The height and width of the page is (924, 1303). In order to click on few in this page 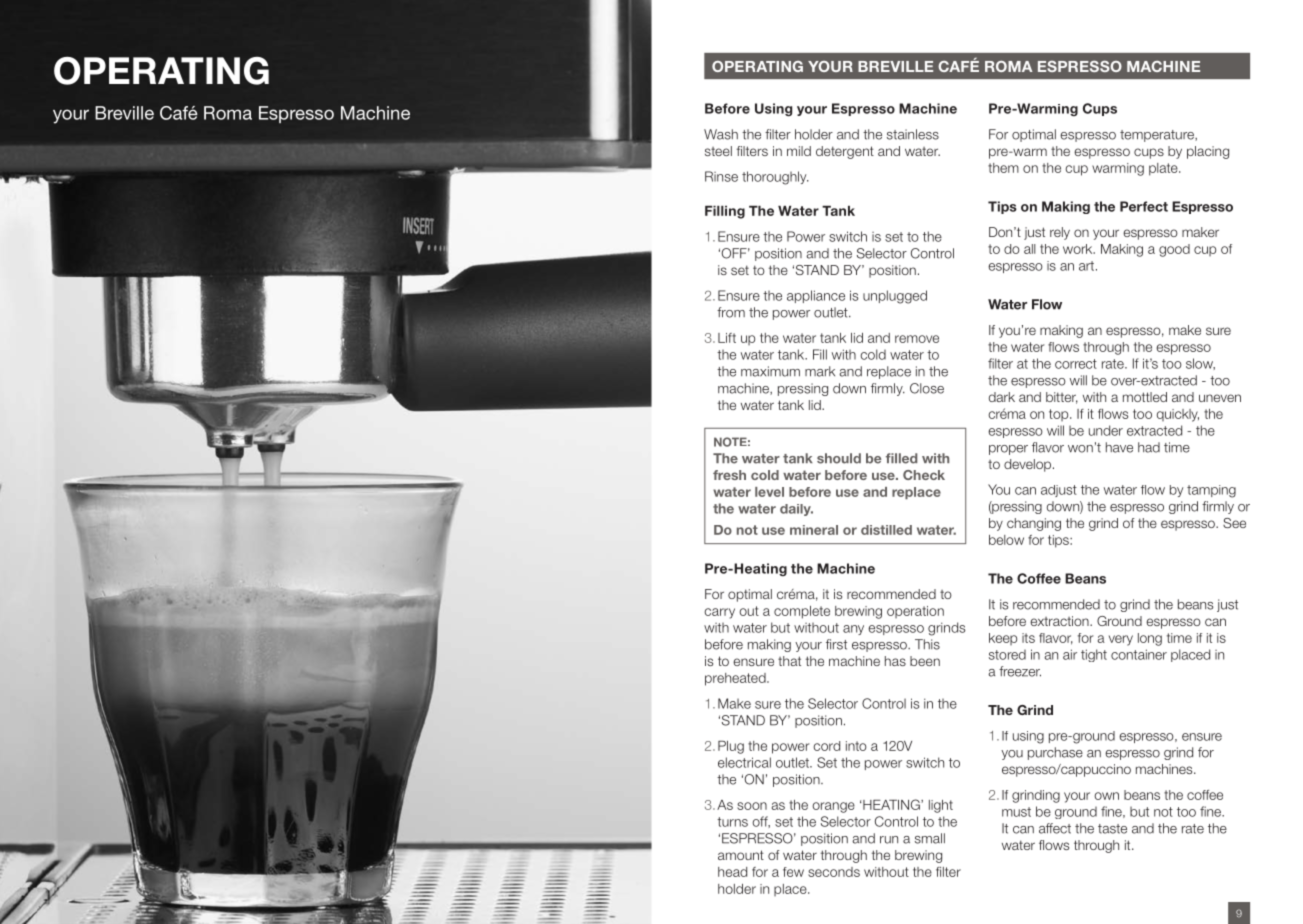, I will do `click(793, 872)`.
